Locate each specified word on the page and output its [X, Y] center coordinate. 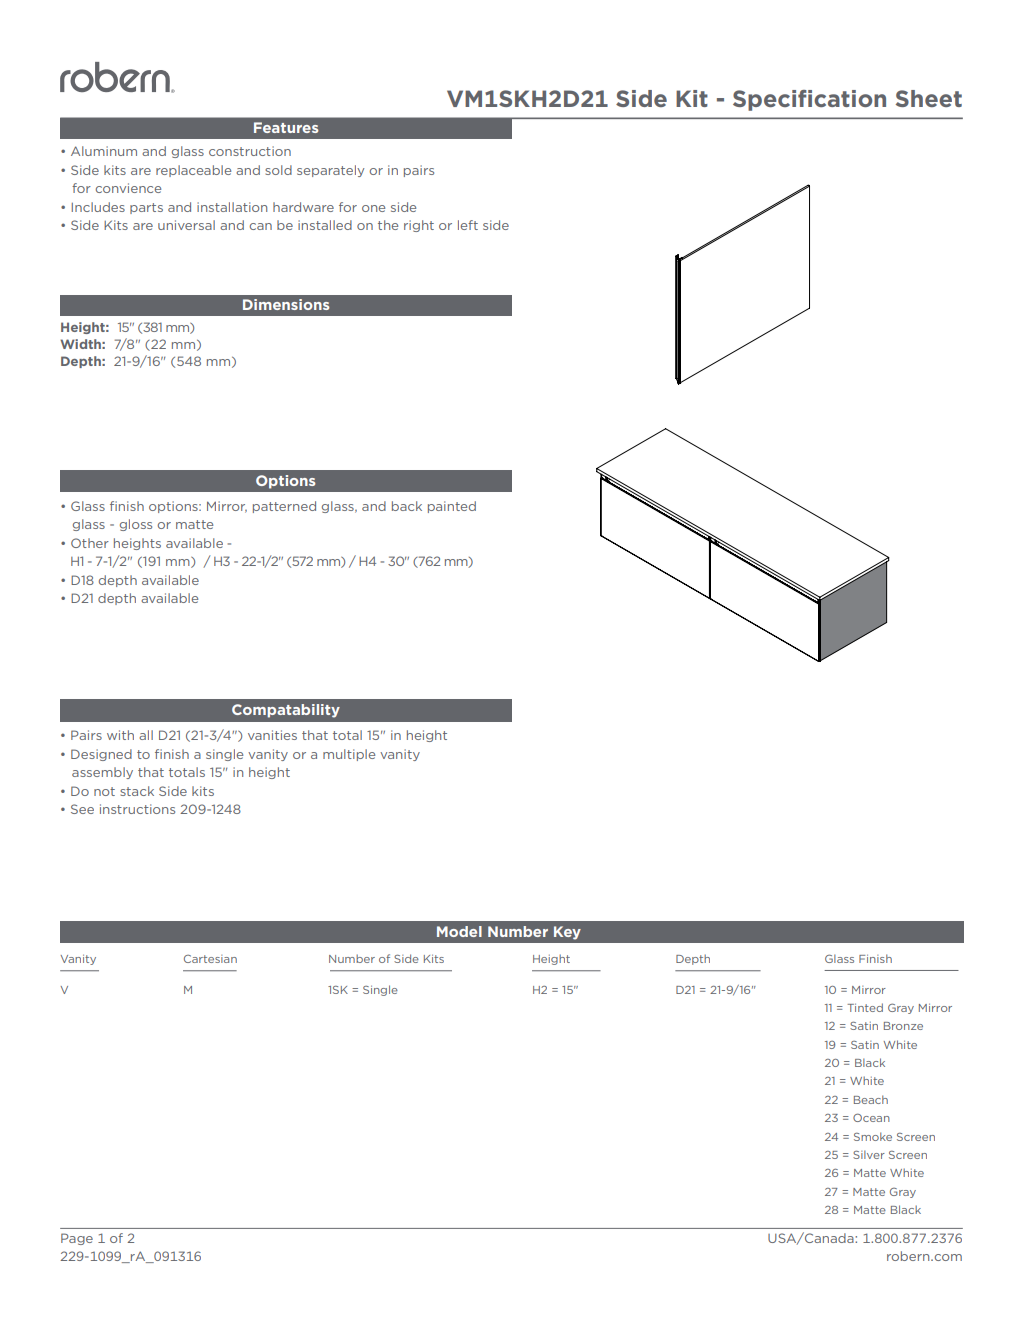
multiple [349, 755]
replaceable [193, 171]
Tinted [865, 1007]
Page [77, 1239]
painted [452, 507]
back [407, 506]
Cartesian [210, 959]
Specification [809, 100]
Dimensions [286, 304]
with [120, 735]
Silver [869, 1154]
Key [567, 933]
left [468, 225]
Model [459, 931]
